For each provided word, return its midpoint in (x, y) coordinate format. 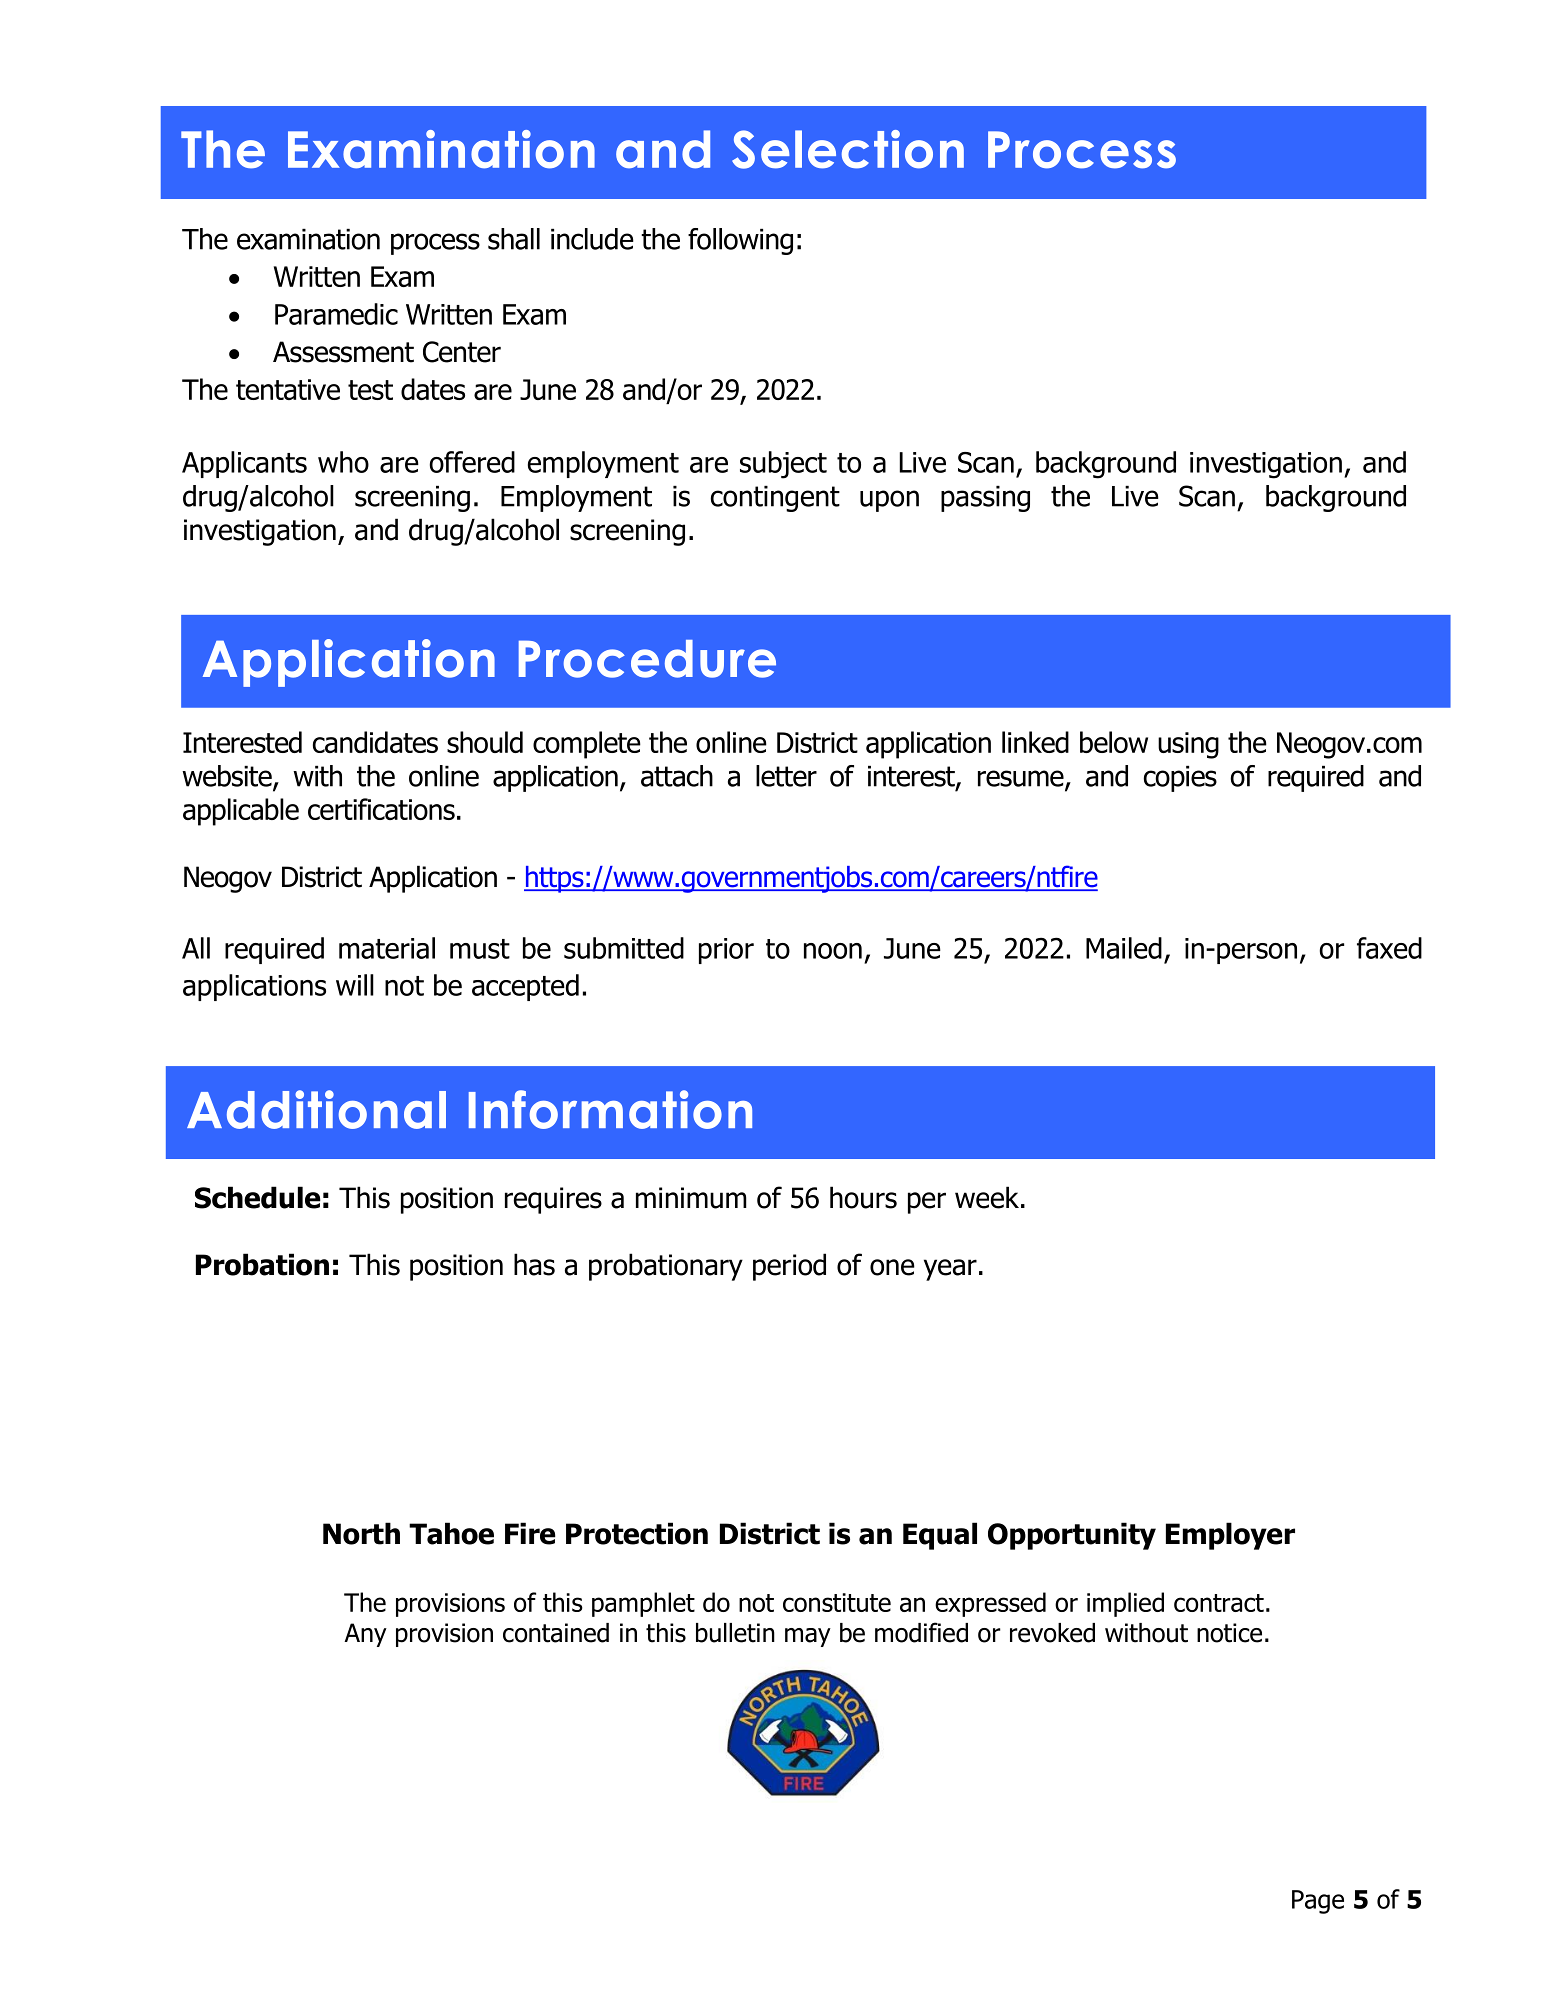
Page (1318, 1902)
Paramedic (336, 314)
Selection (848, 149)
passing (985, 499)
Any (365, 1635)
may (808, 1637)
